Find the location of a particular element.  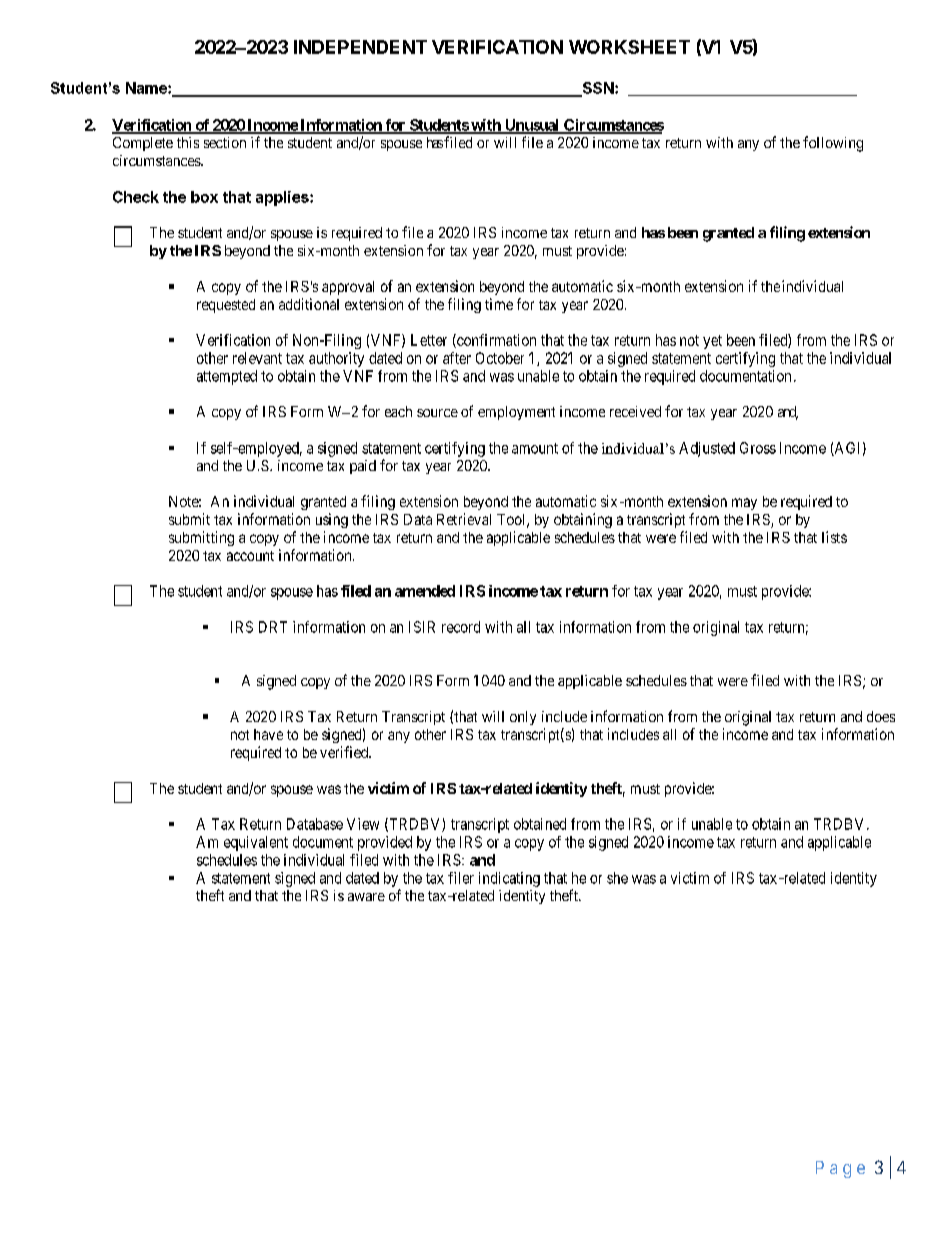

aware is located at coordinates (366, 897).
